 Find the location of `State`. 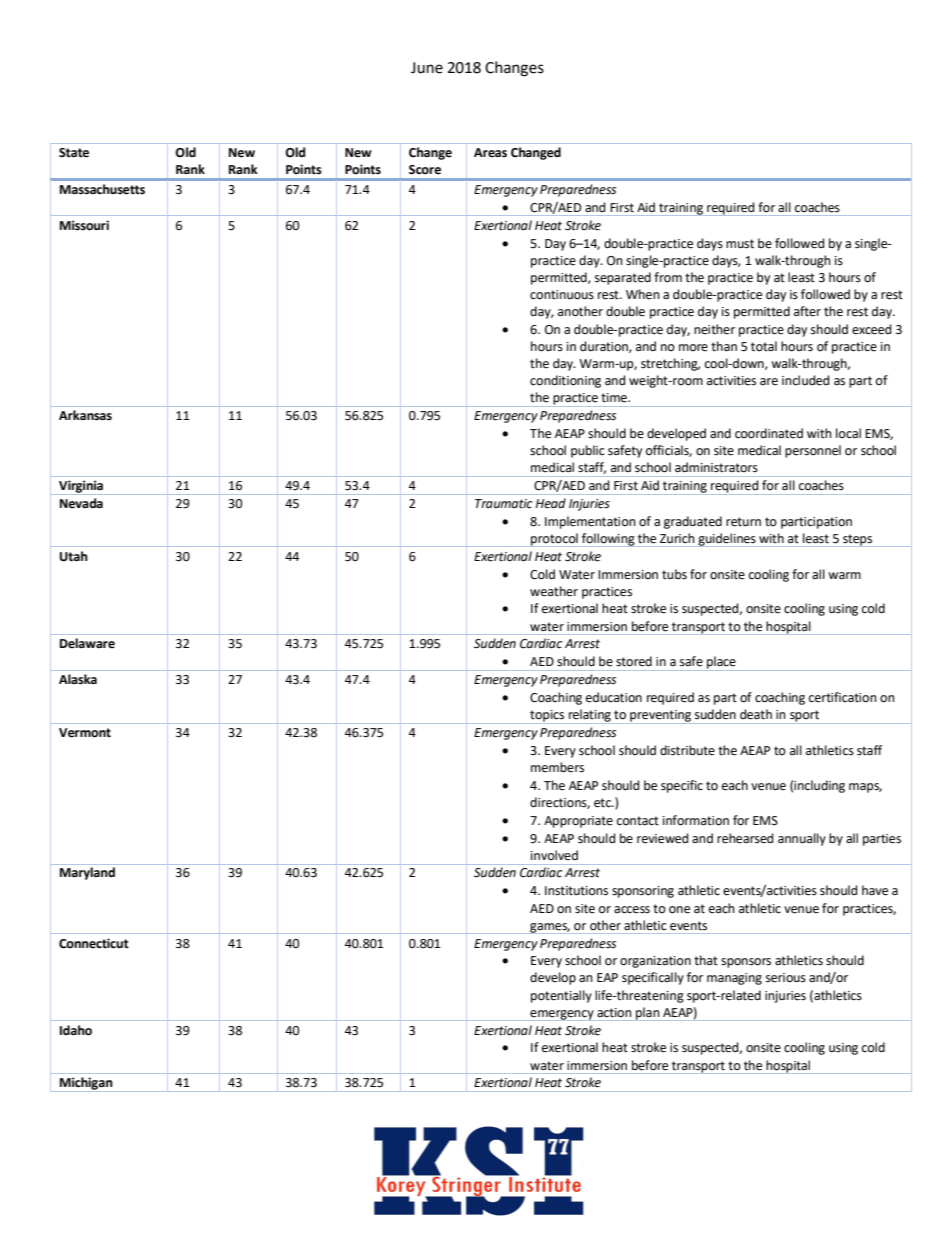

State is located at coordinates (74, 153).
